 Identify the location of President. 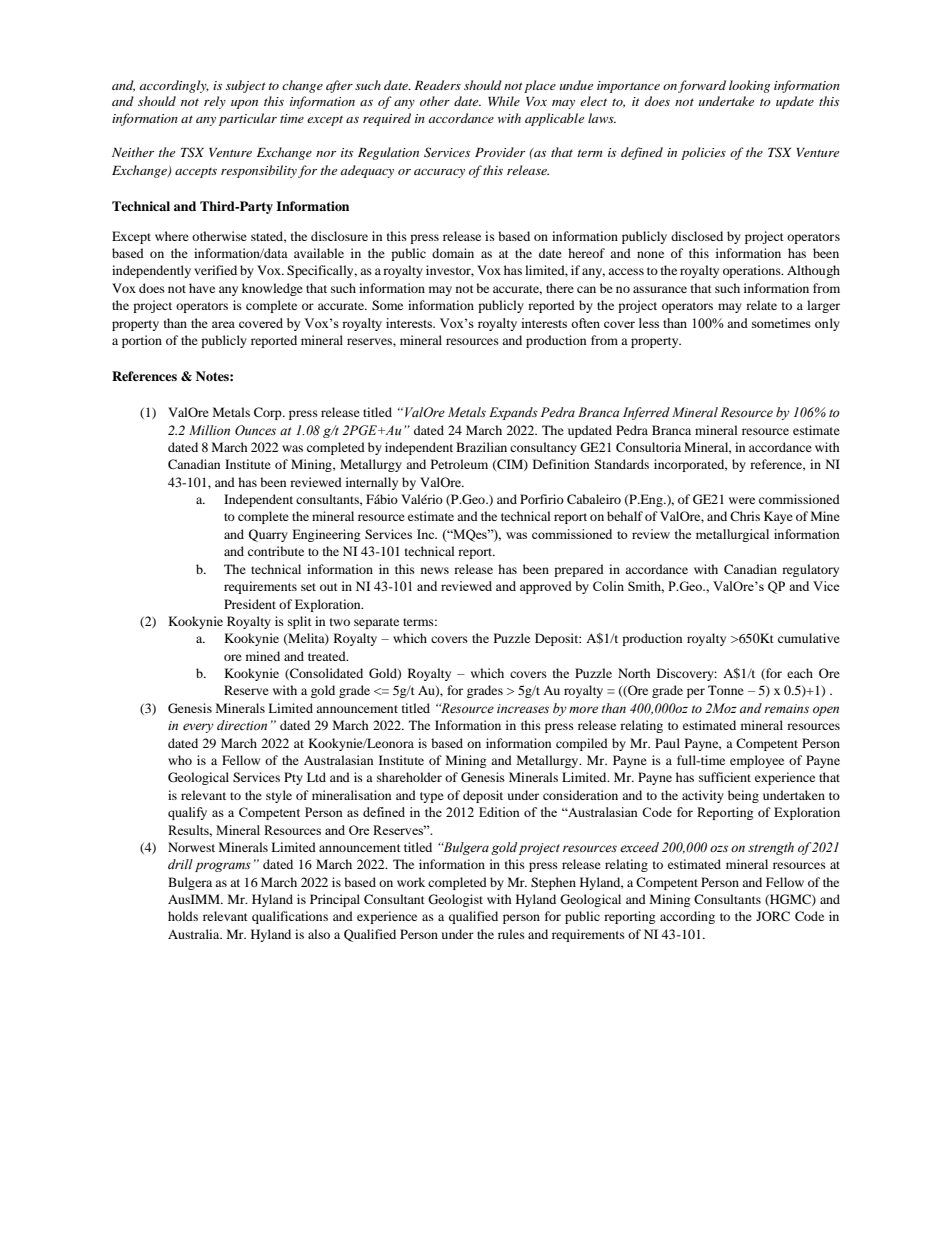
(250, 604).
